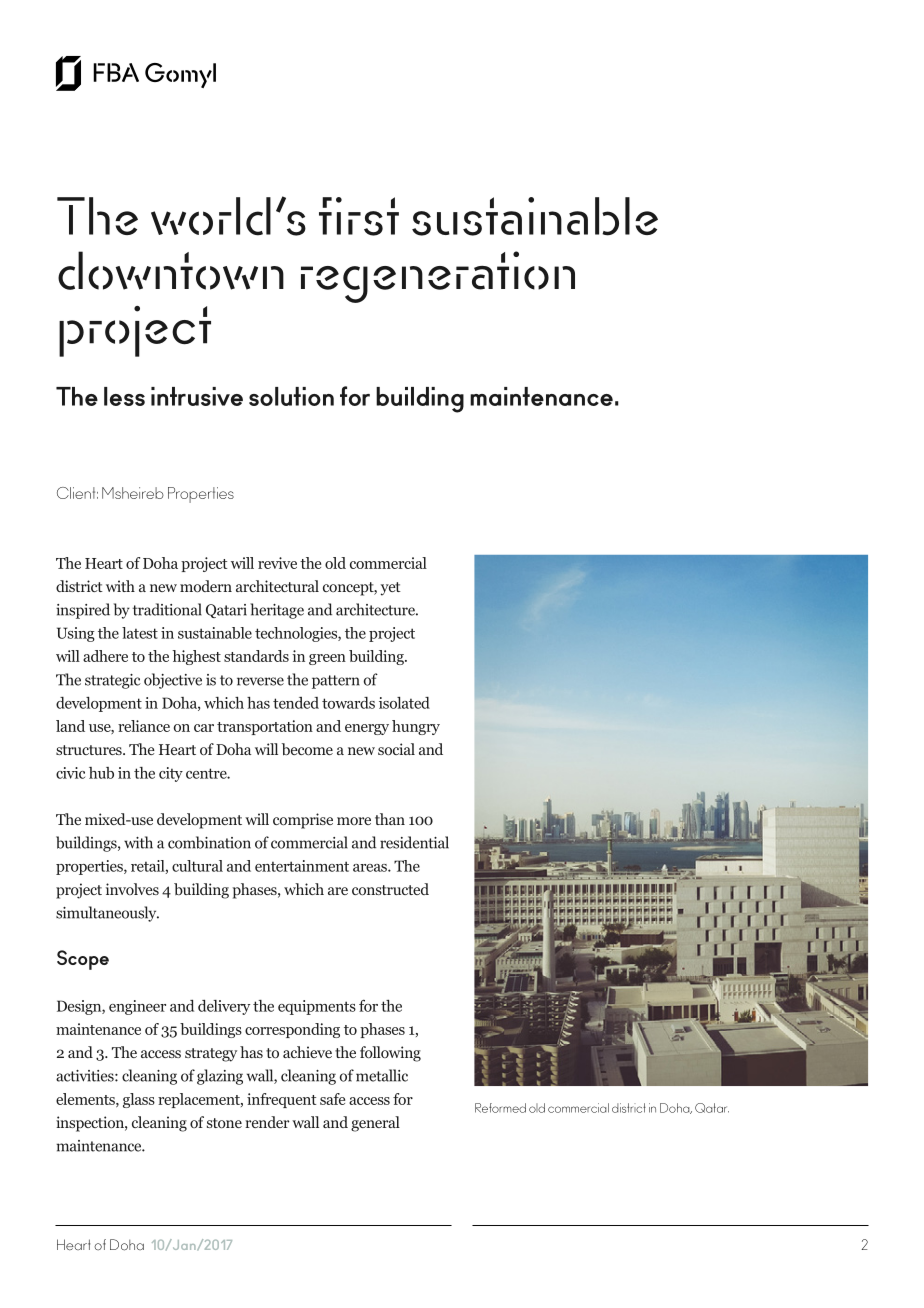  Describe the element at coordinates (438, 277) in the screenshot. I see `regeneration` at that location.
